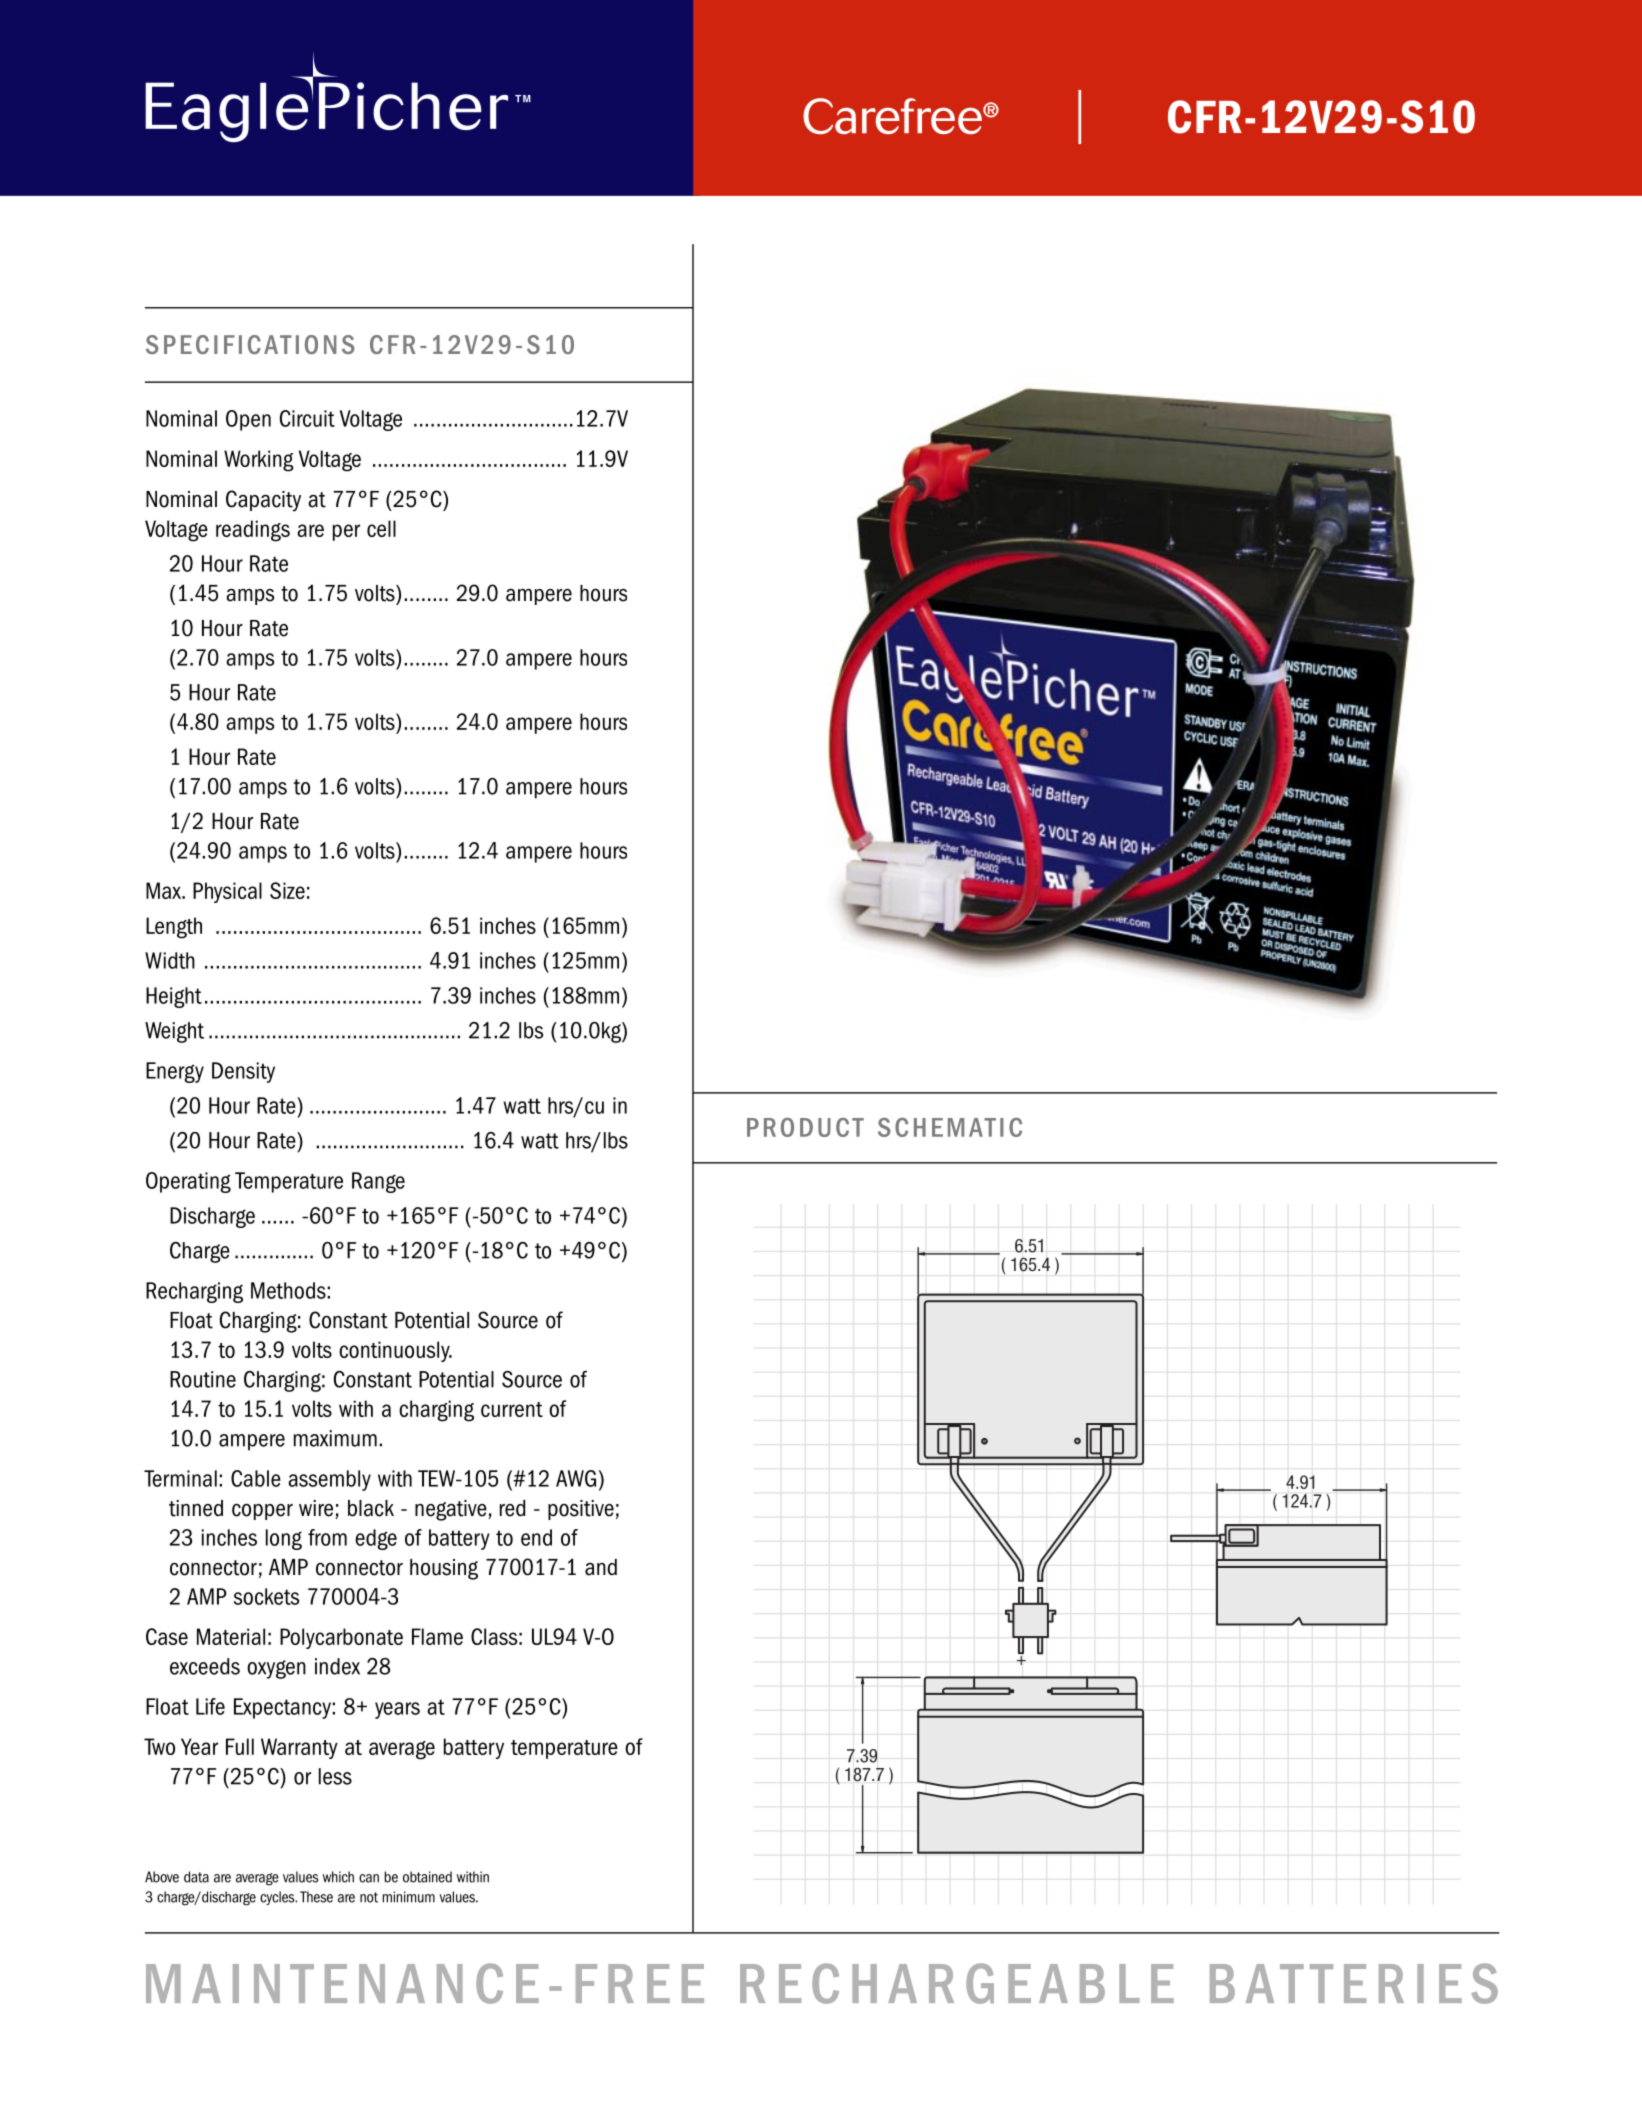  I want to click on continuously, so click(395, 1351).
